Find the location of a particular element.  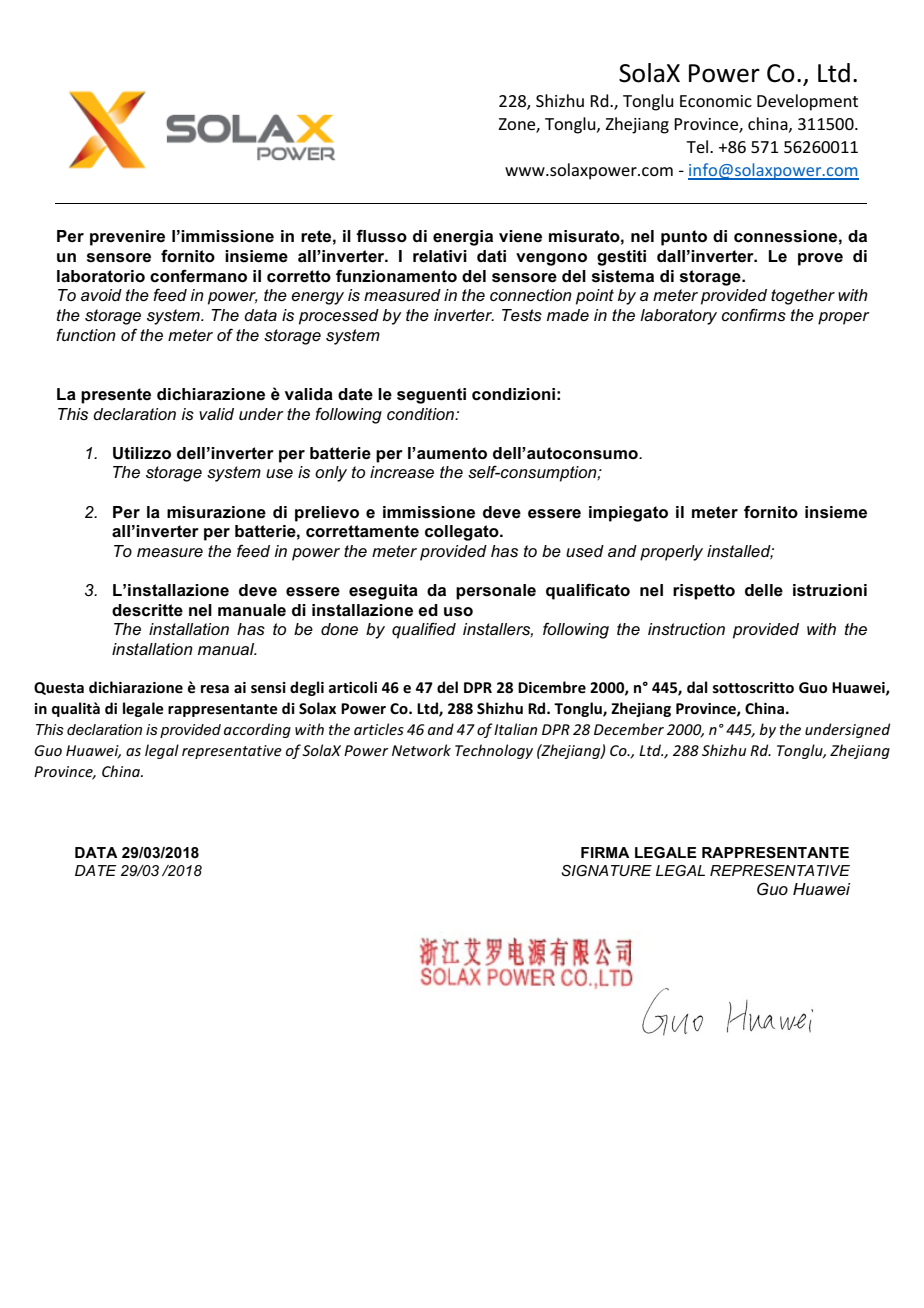

function is located at coordinates (86, 334).
